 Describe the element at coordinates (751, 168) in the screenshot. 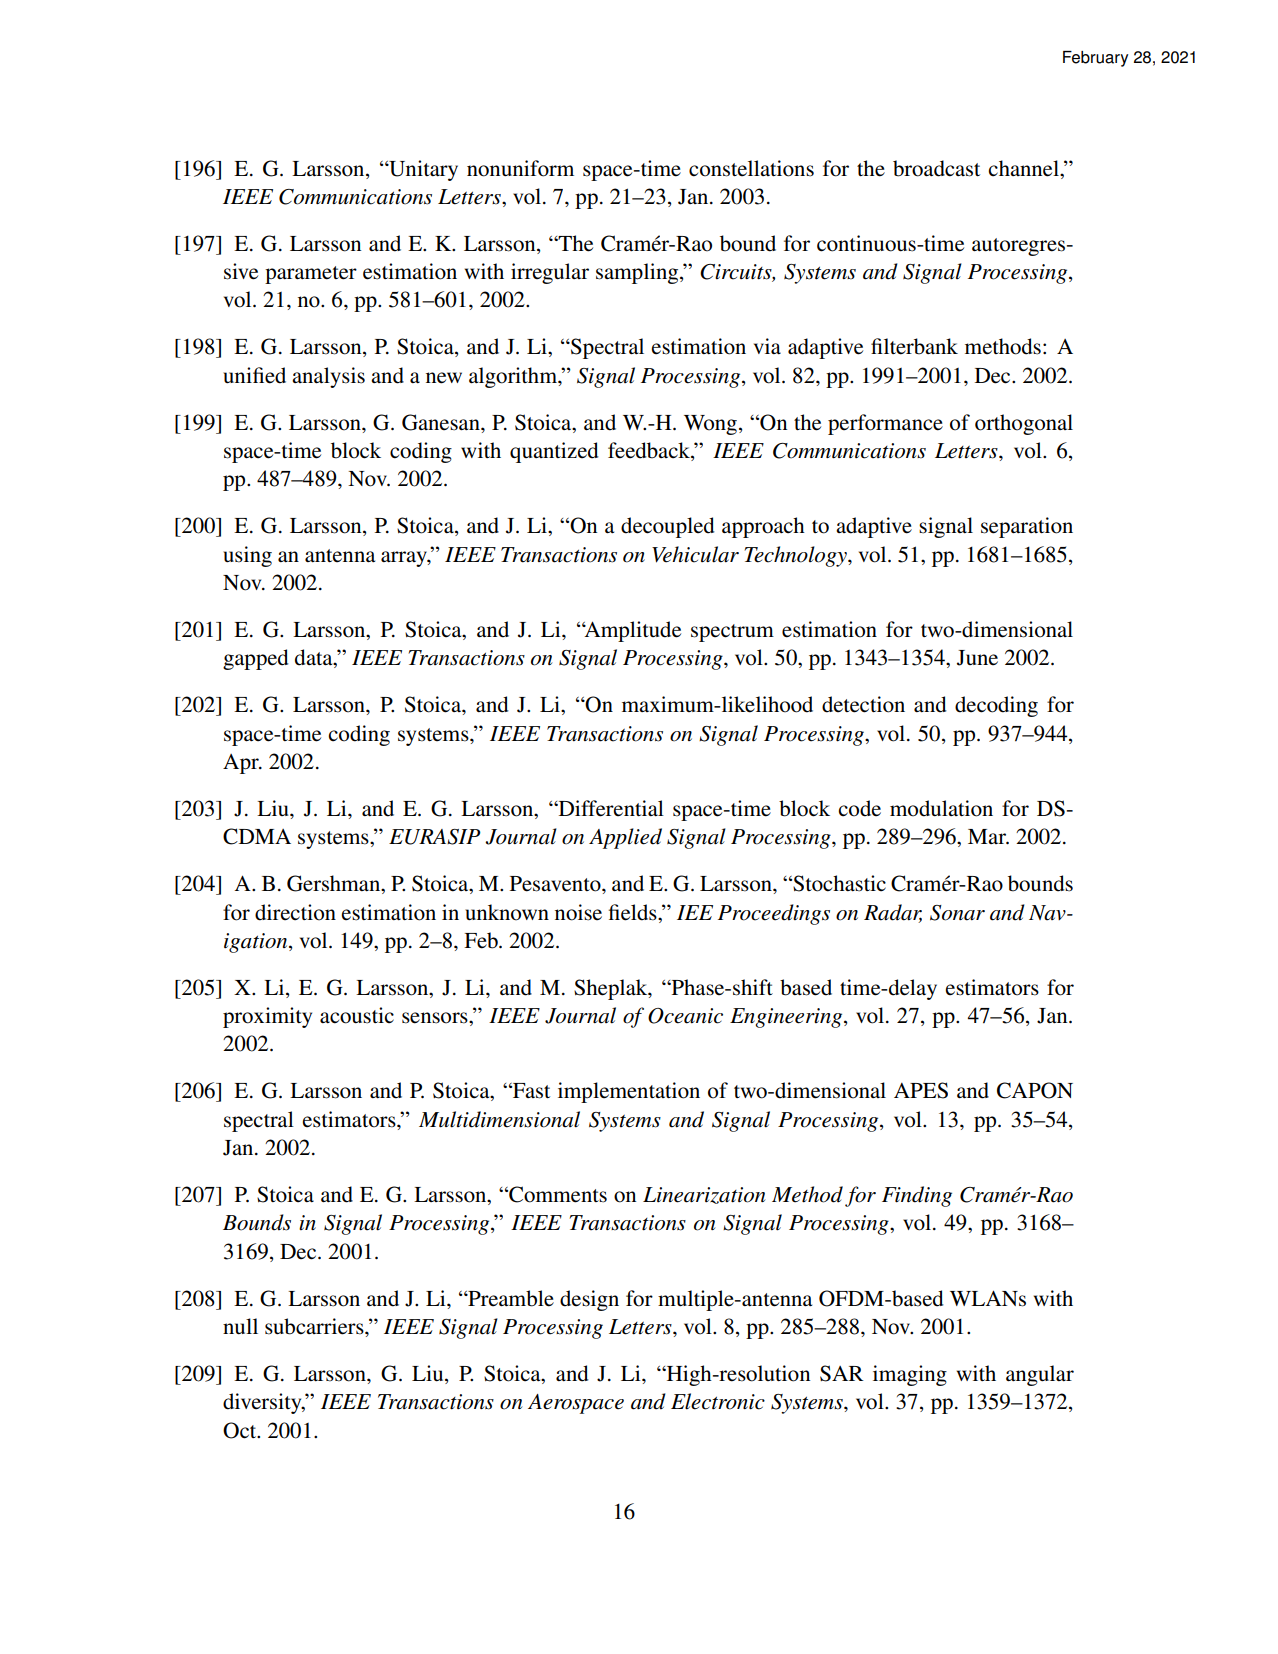

I see `constellations` at that location.
